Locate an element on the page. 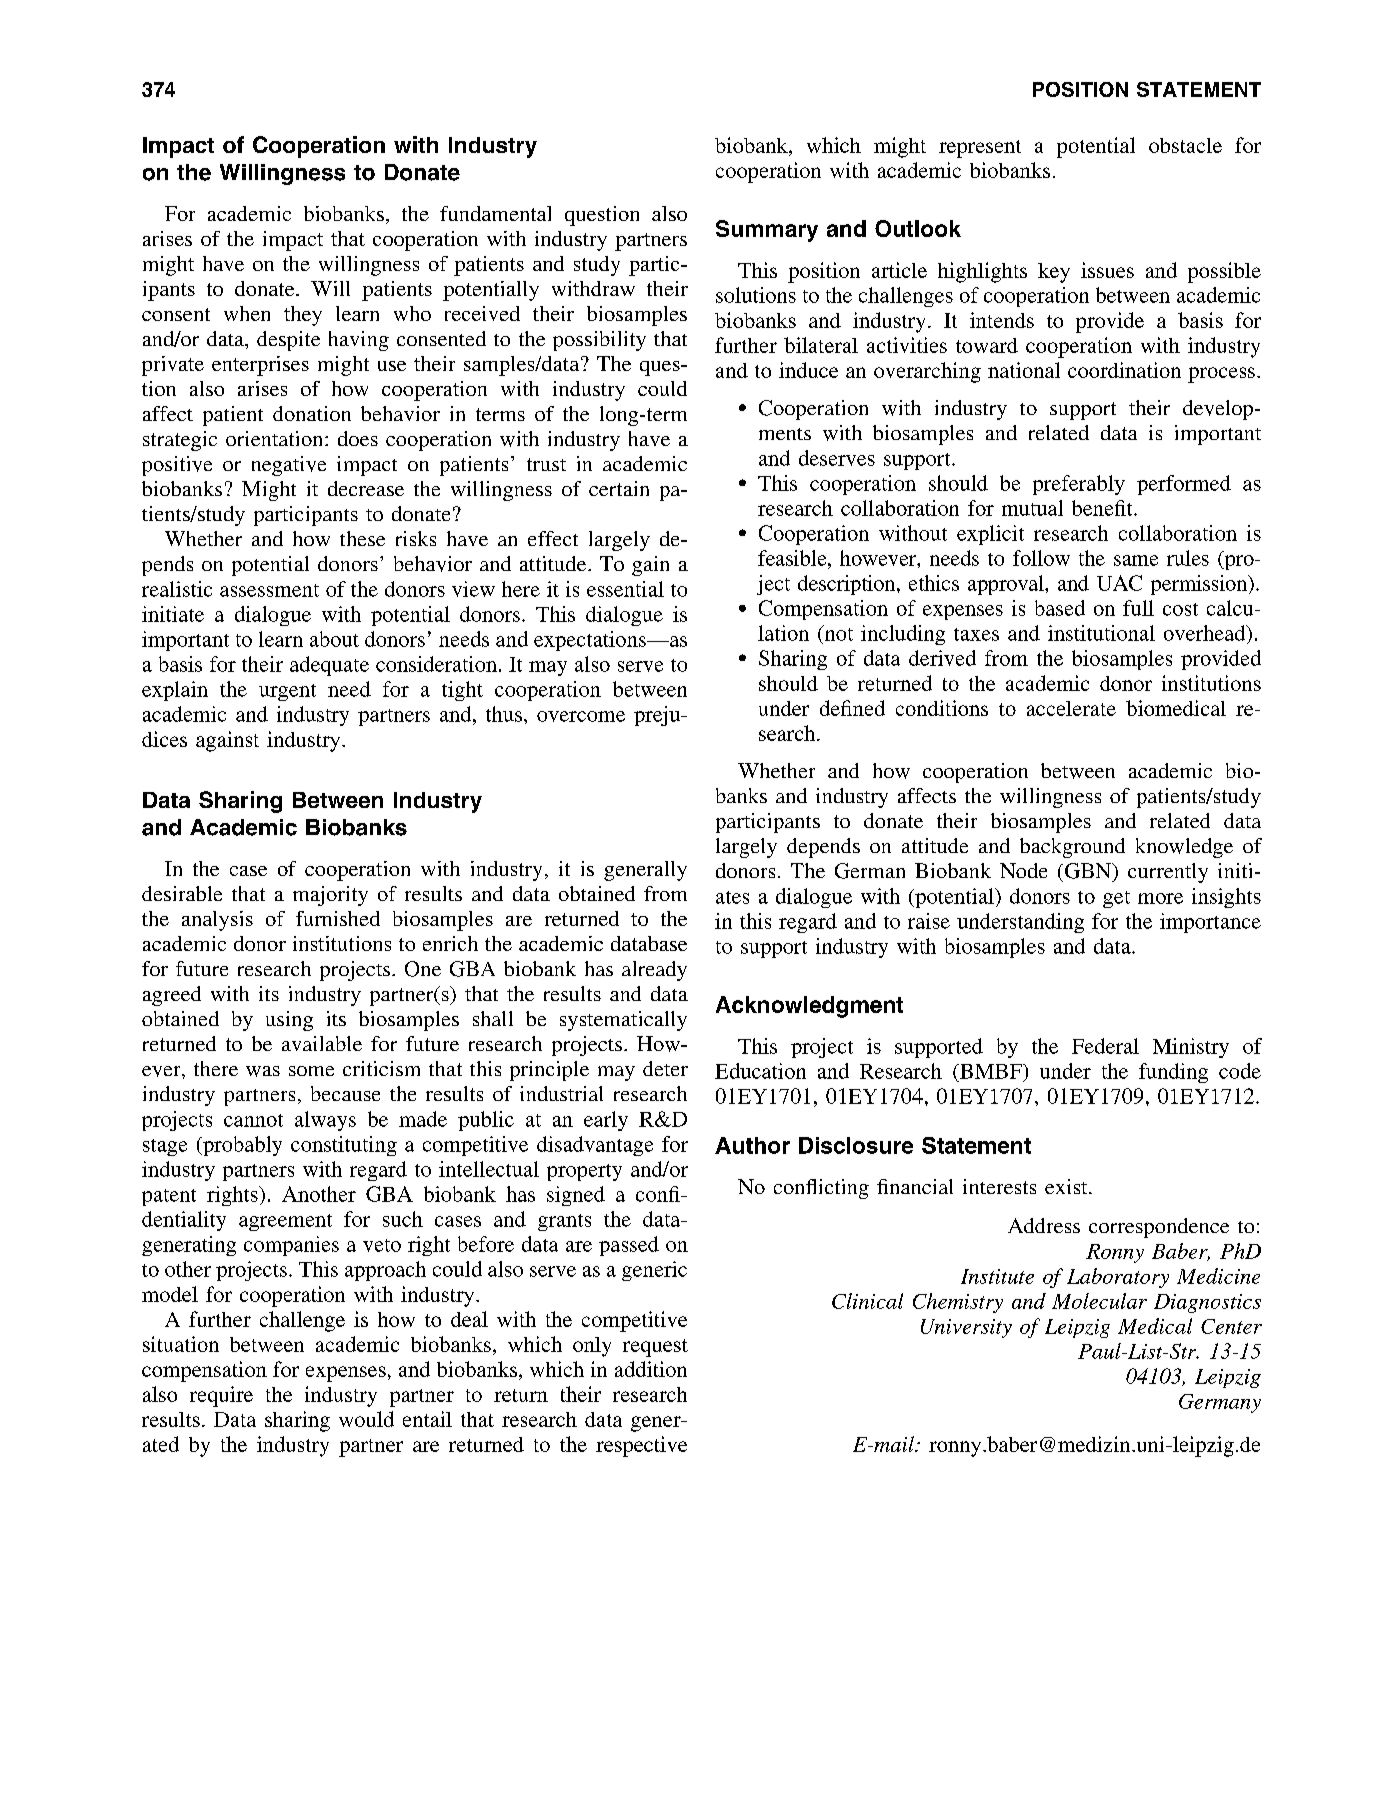 Image resolution: width=1398 pixels, height=1809 pixels. assessment is located at coordinates (269, 590).
